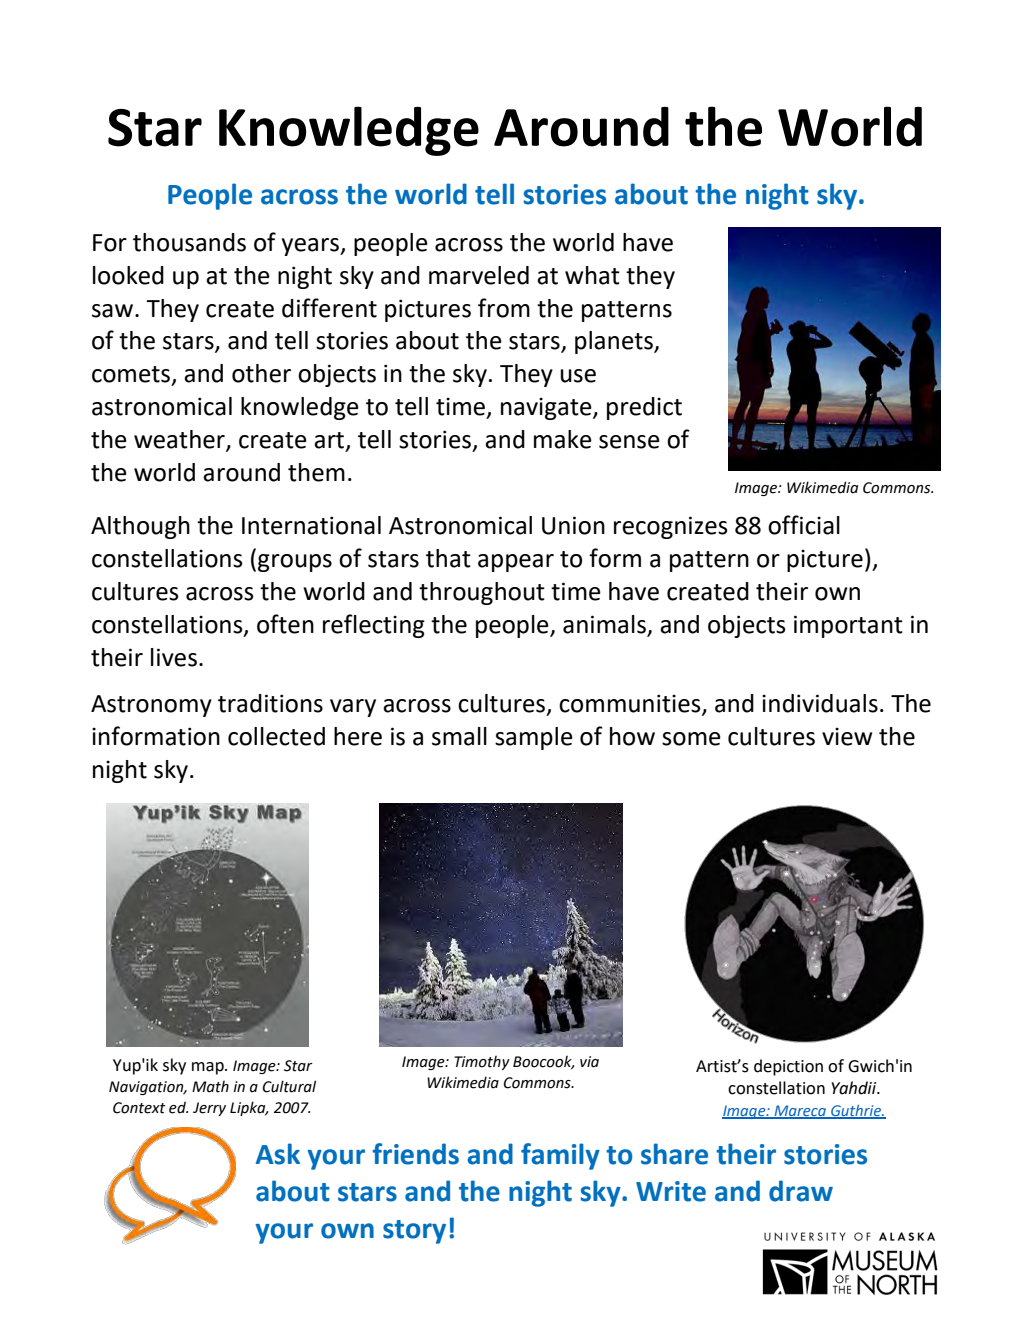  What do you see at coordinates (801, 1191) in the screenshot?
I see `draw` at bounding box center [801, 1191].
